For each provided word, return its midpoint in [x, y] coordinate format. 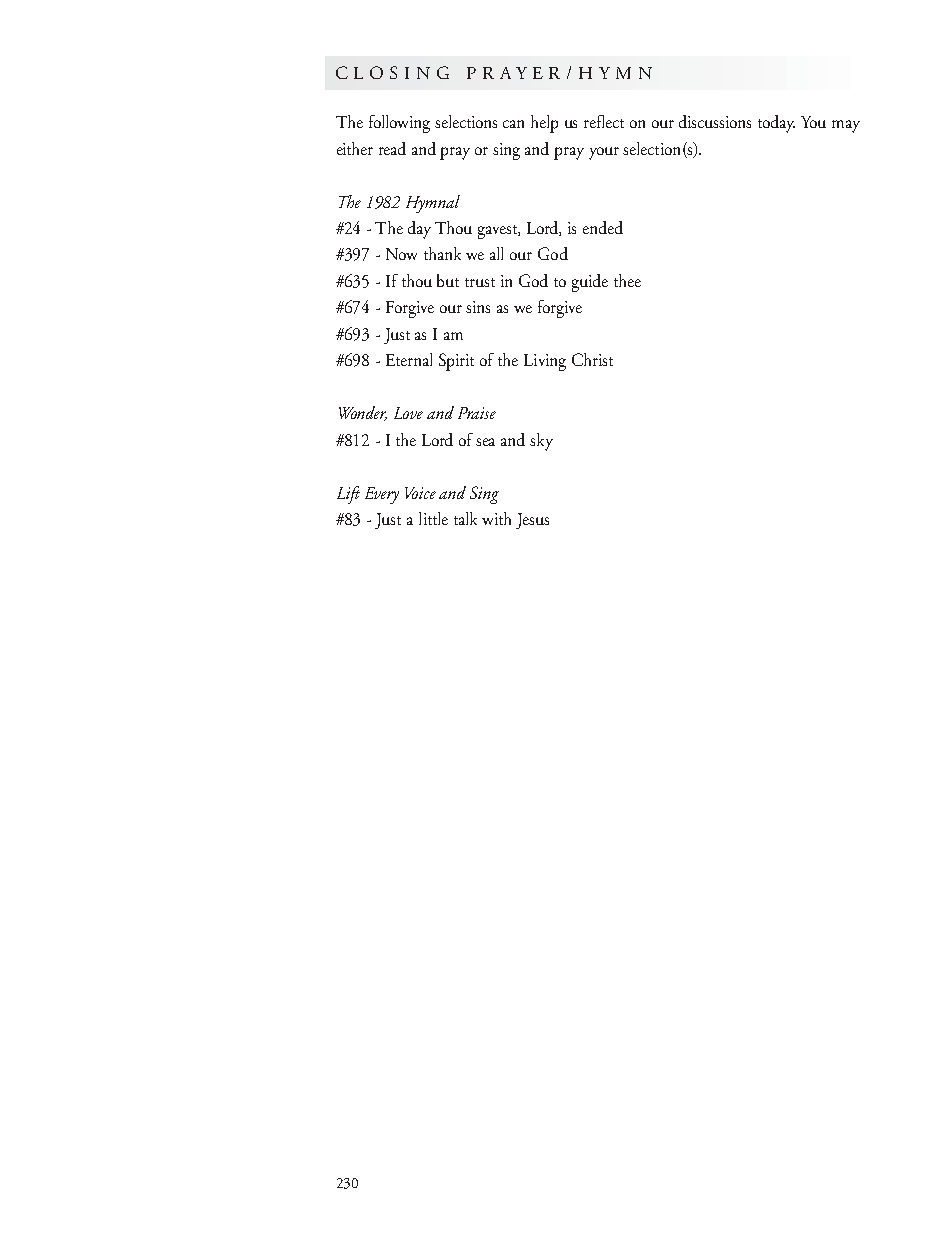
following [399, 124]
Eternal [409, 359]
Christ [592, 359]
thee [627, 280]
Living [545, 362]
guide [590, 283]
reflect [604, 121]
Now [401, 254]
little [433, 518]
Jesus [532, 521]
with [496, 518]
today [776, 124]
